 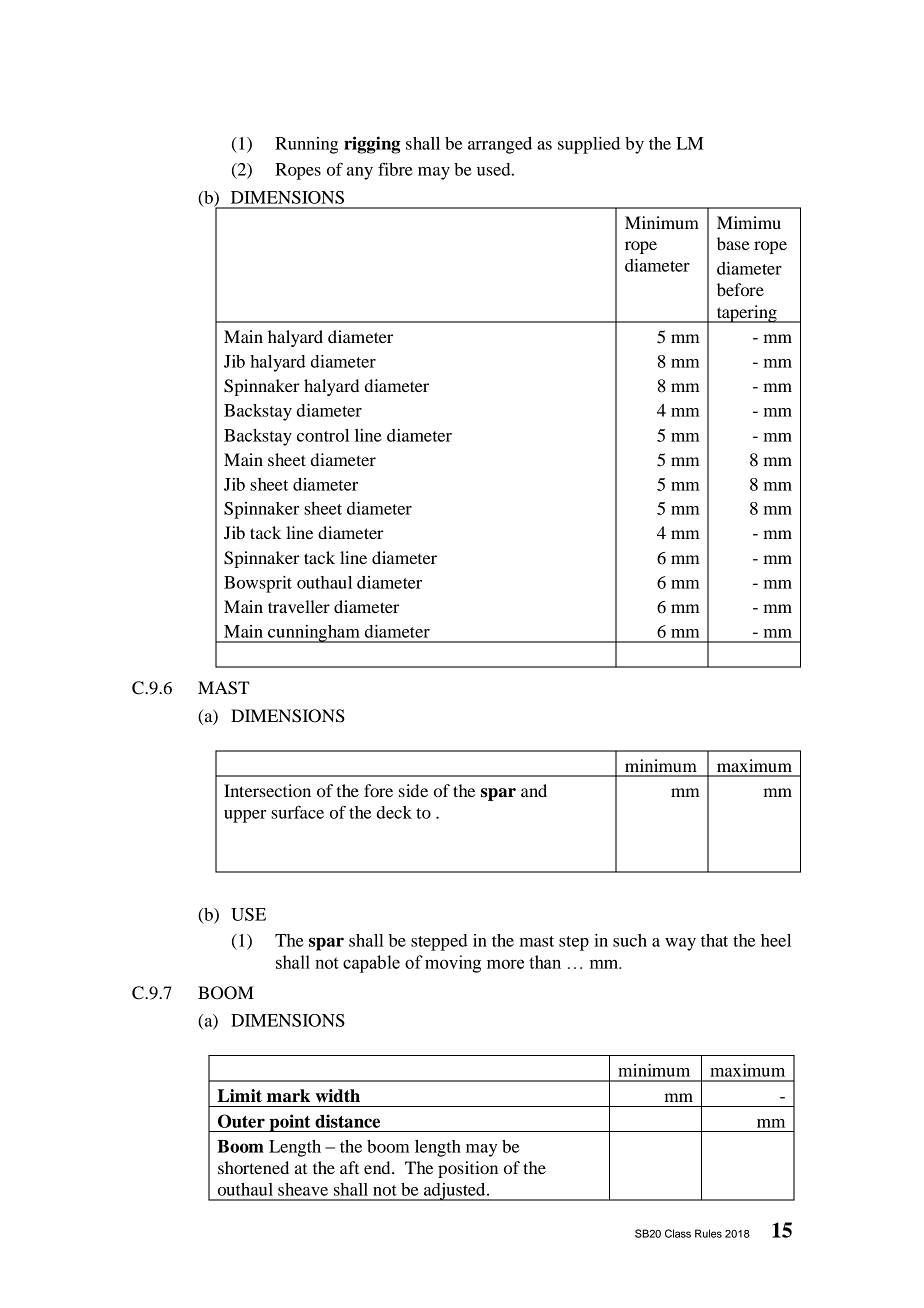 What do you see at coordinates (733, 243) in the image?
I see `base` at bounding box center [733, 243].
